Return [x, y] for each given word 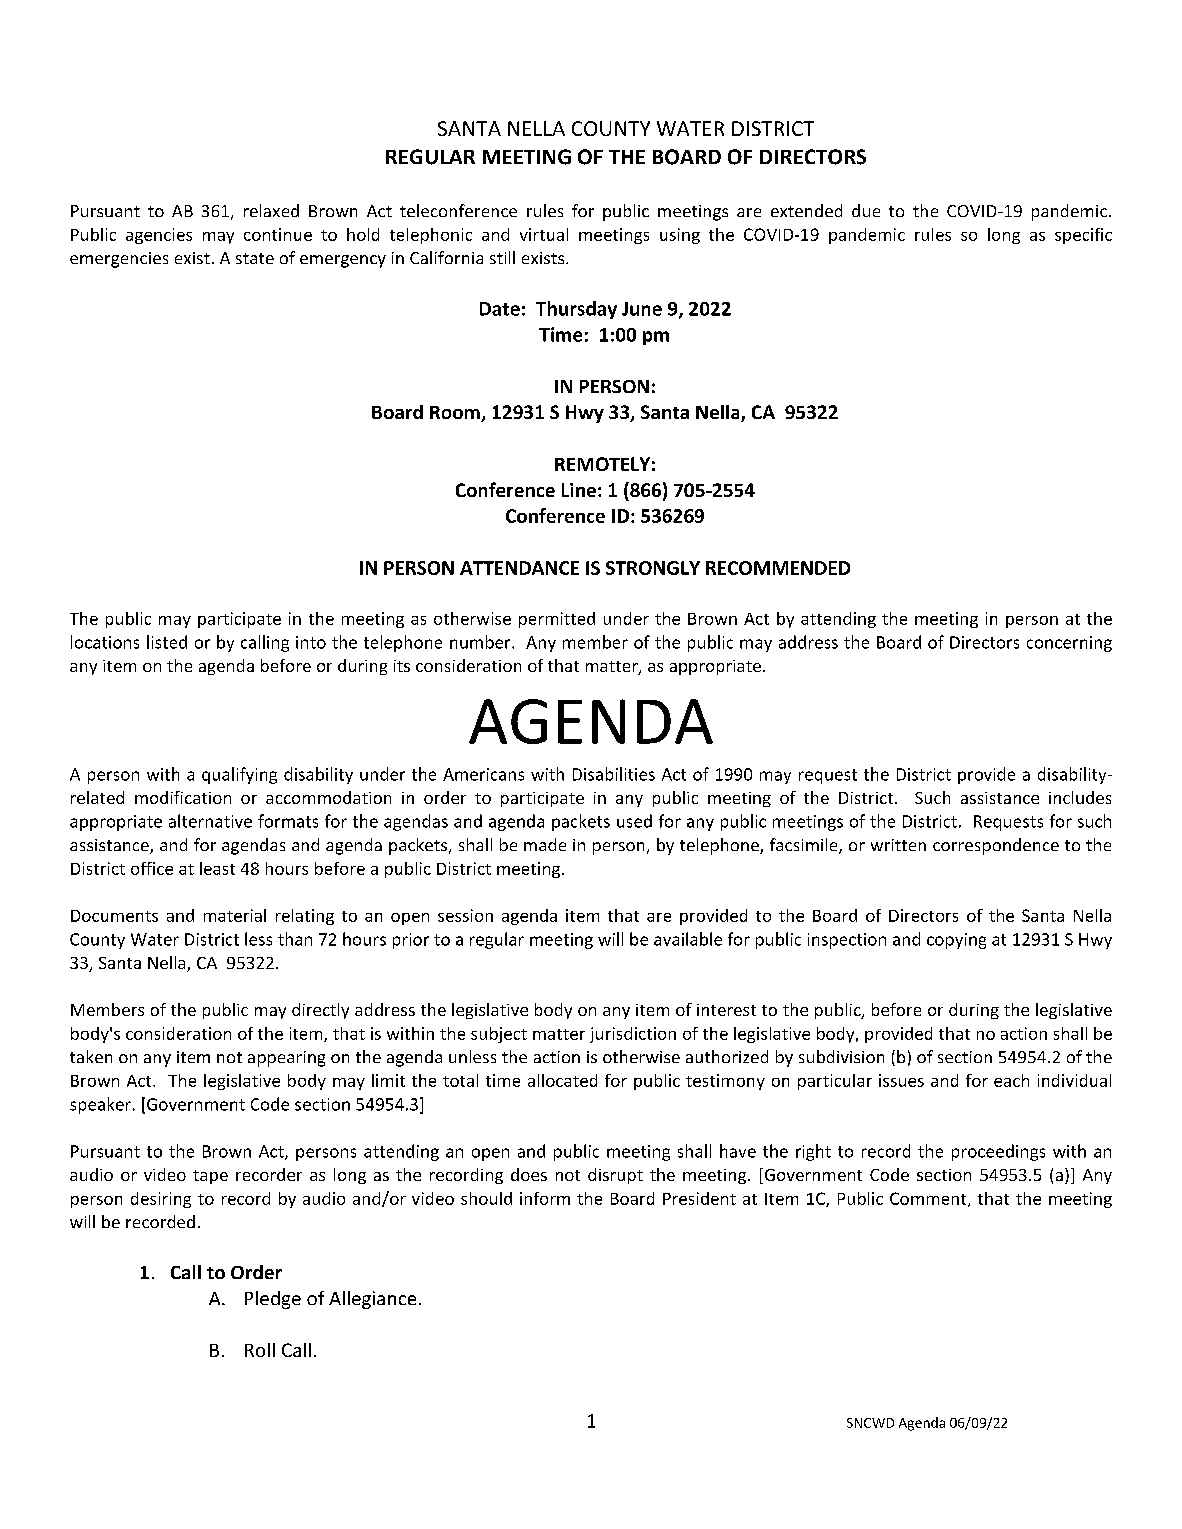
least [217, 868]
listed [167, 642]
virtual [544, 234]
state [255, 258]
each [1011, 1080]
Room [456, 414]
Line [579, 490]
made [545, 844]
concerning [1069, 644]
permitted [557, 620]
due [866, 210]
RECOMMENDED [778, 568]
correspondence [996, 846]
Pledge [273, 1300]
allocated [562, 1080]
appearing [286, 1059]
